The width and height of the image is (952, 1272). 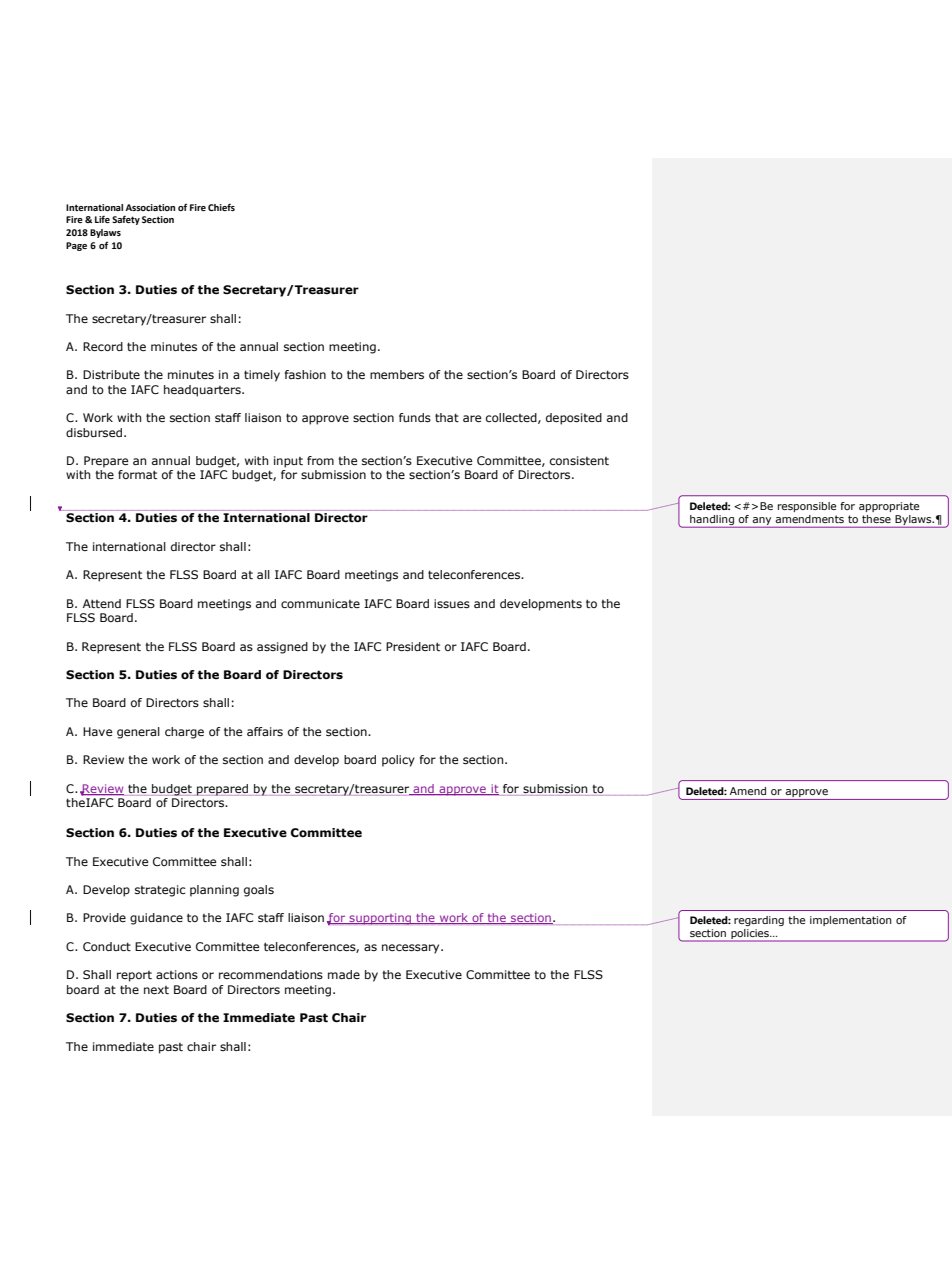 What do you see at coordinates (177, 974) in the image?
I see `actions` at bounding box center [177, 974].
